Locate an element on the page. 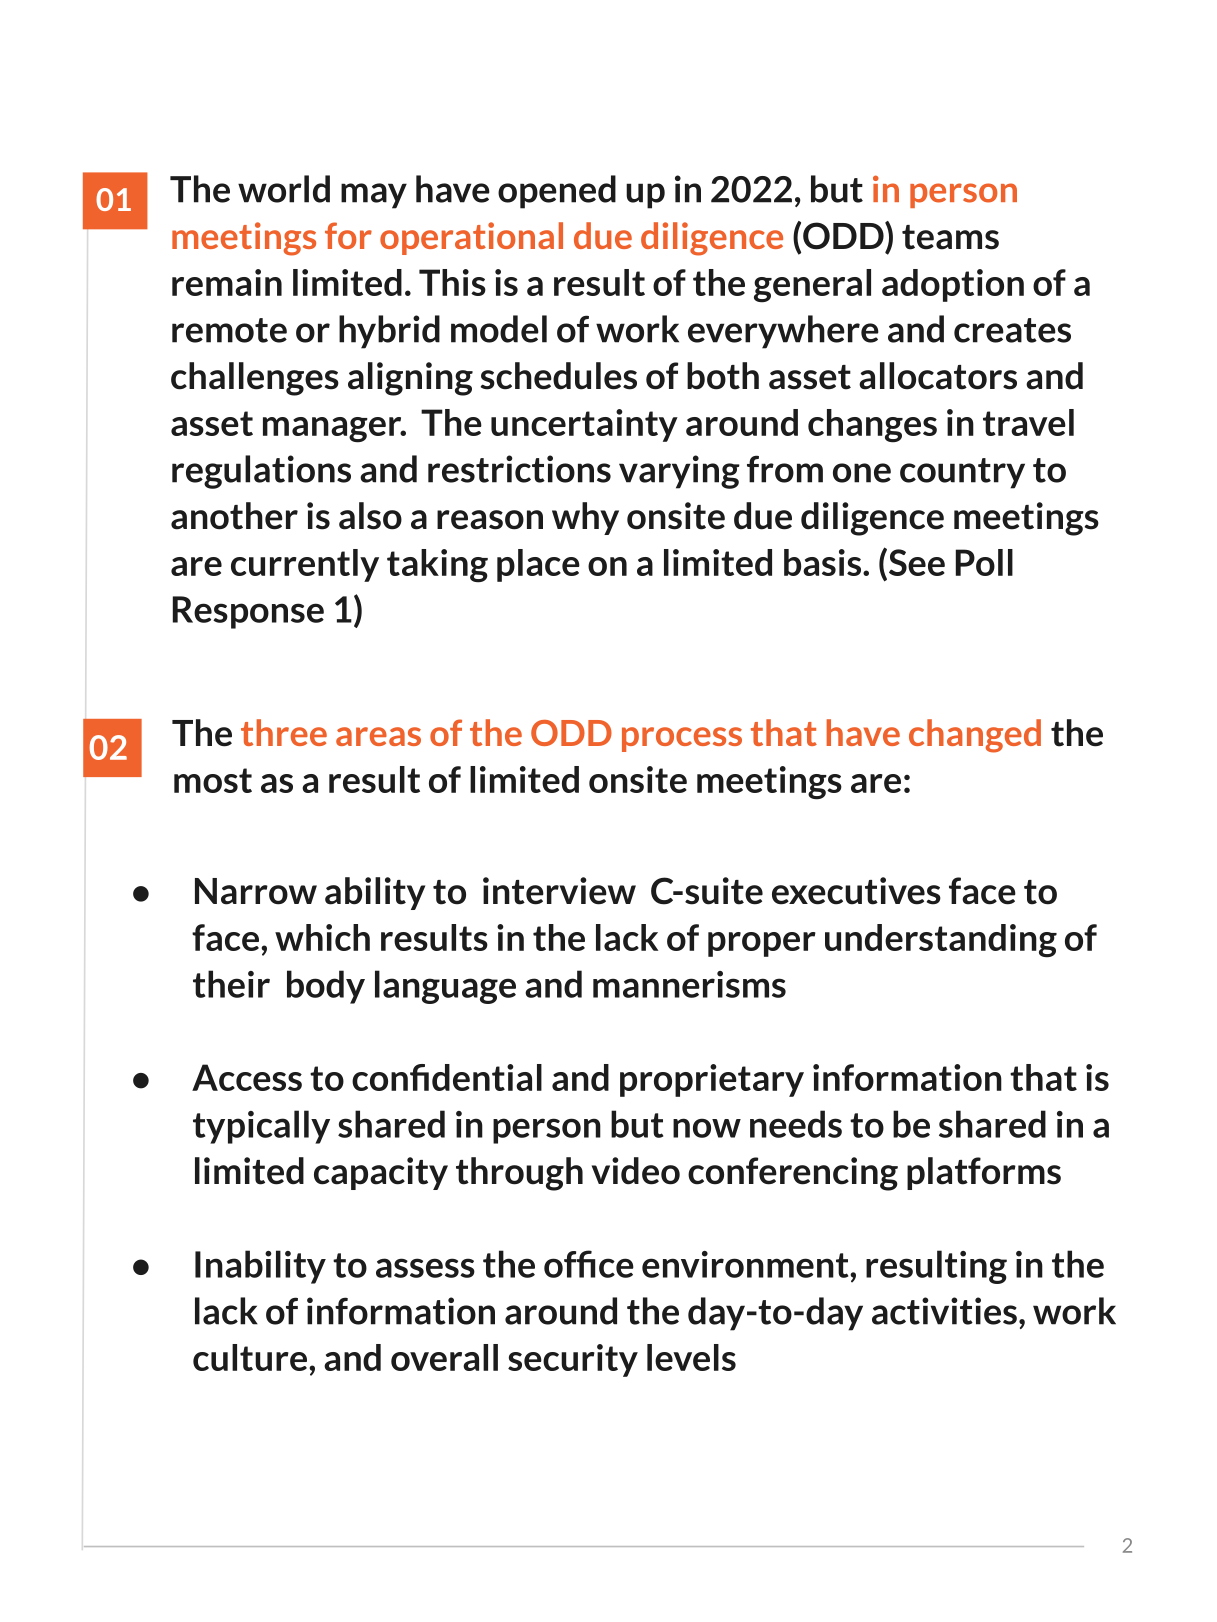 The height and width of the document is (1622, 1217). regulations is located at coordinates (261, 472).
